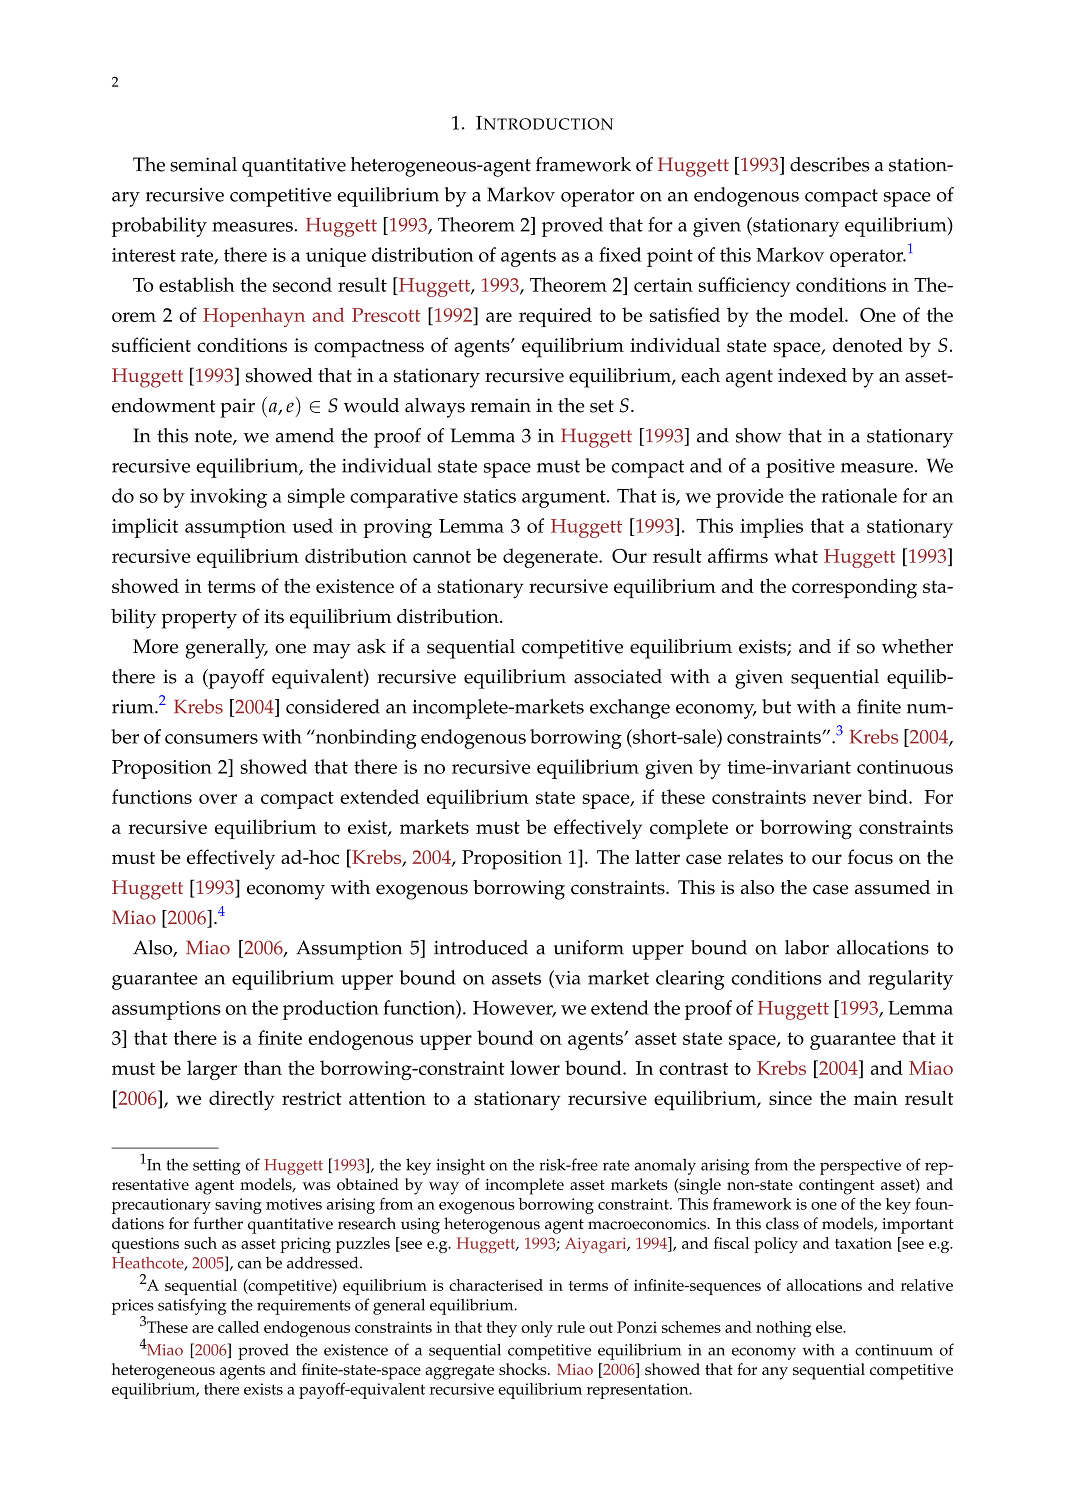  What do you see at coordinates (620, 254) in the document?
I see `fixed` at bounding box center [620, 254].
